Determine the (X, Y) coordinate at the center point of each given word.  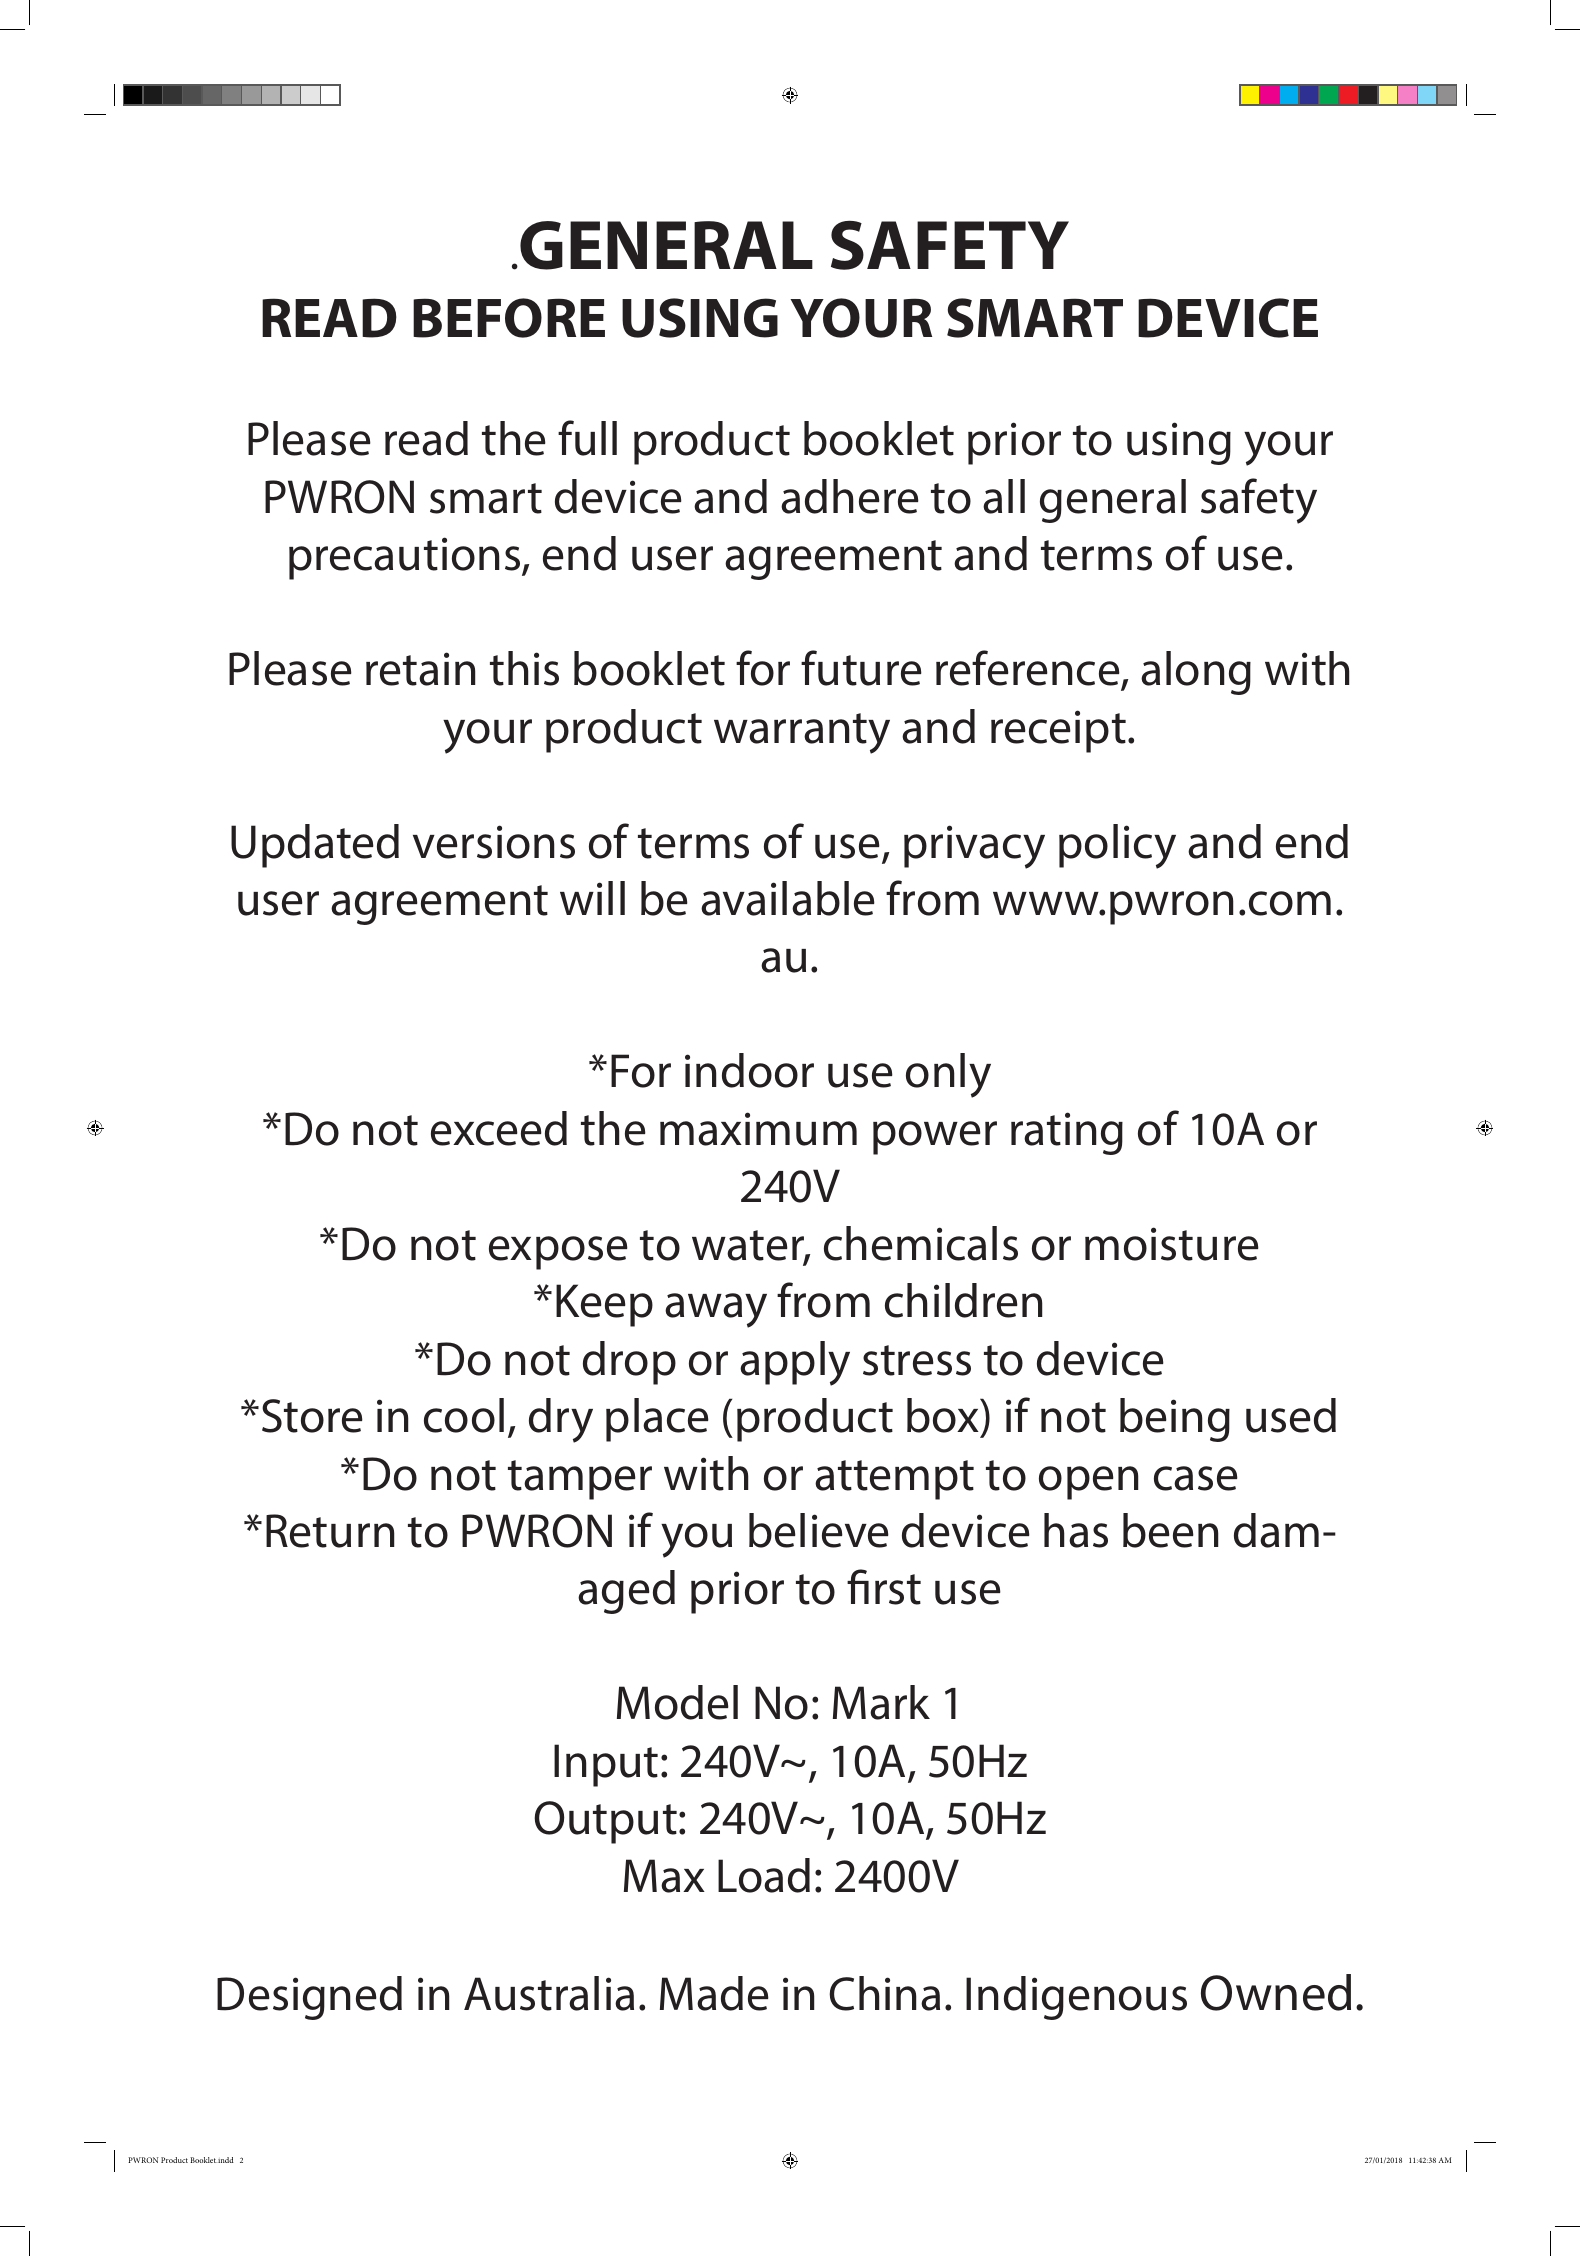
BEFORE (509, 318)
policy (1117, 846)
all (1004, 496)
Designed (309, 1998)
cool (464, 1415)
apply (795, 1363)
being (1175, 1420)
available (788, 898)
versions (494, 842)
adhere (850, 496)
